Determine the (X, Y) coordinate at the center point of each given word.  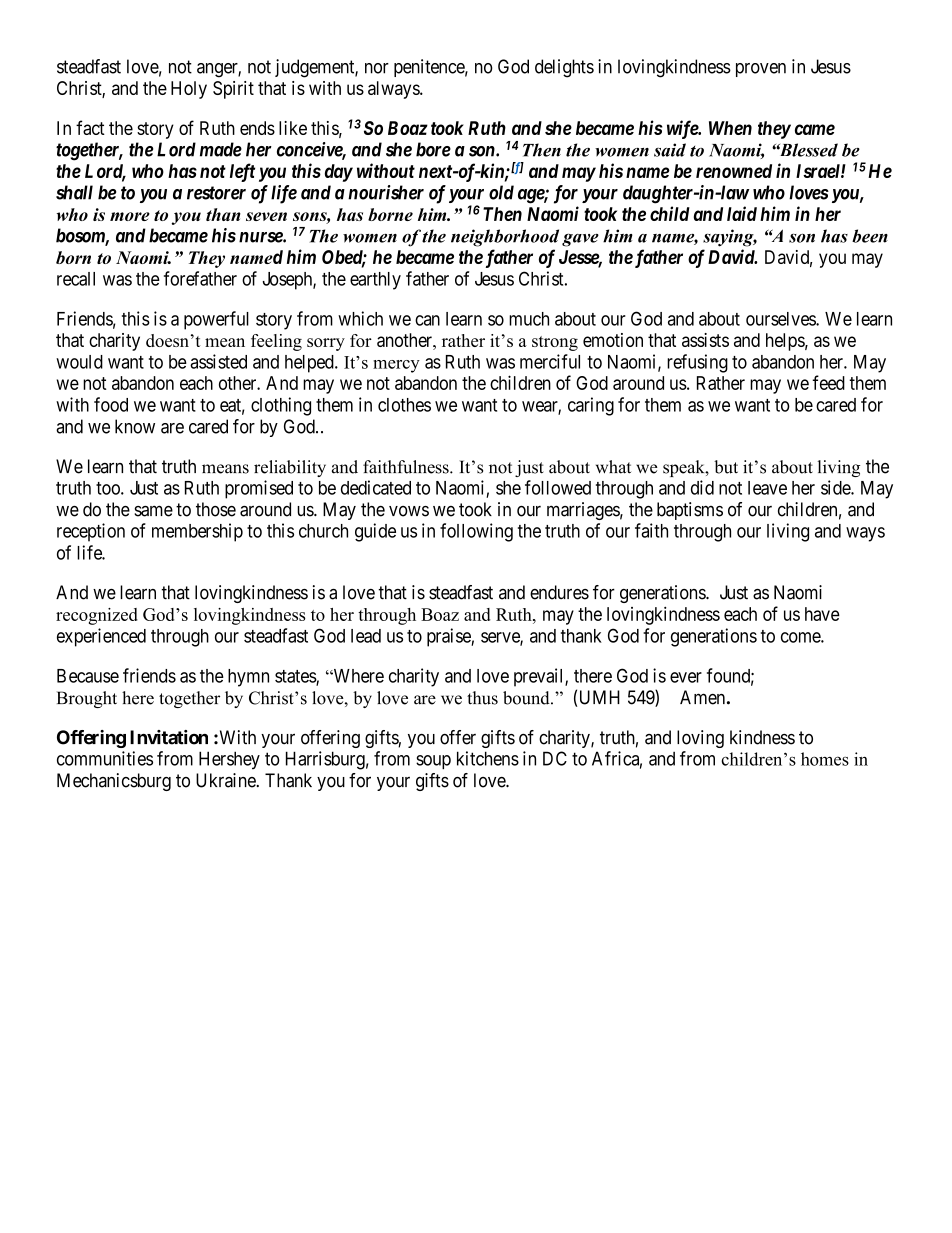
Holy (189, 90)
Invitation (169, 737)
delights (564, 68)
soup (433, 762)
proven (761, 70)
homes (825, 759)
